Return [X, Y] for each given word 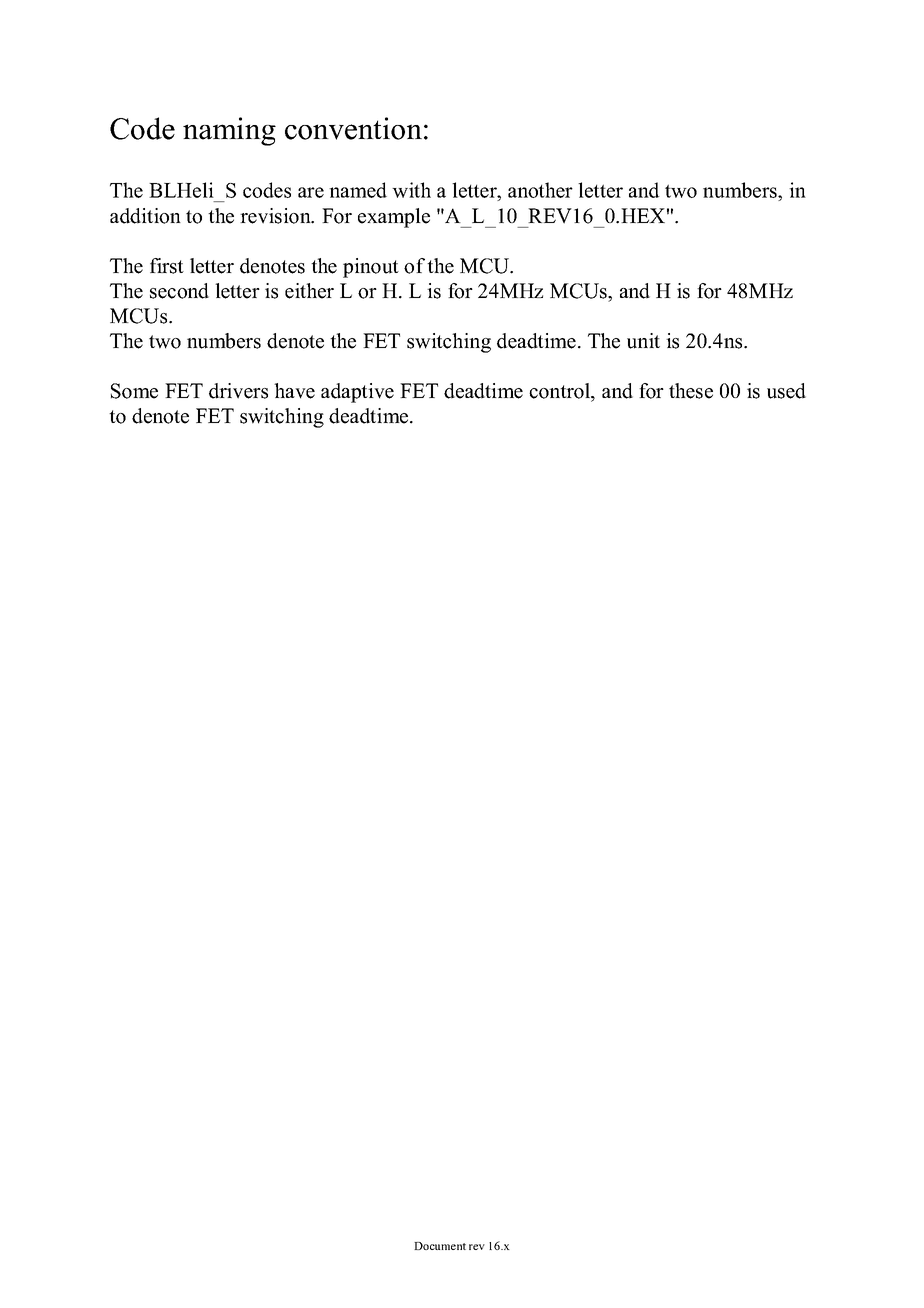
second [179, 291]
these [691, 391]
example [394, 218]
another [540, 190]
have [294, 391]
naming [229, 131]
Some [134, 391]
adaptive [357, 393]
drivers [238, 391]
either [309, 291]
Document [440, 1246]
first [167, 266]
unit [643, 341]
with [411, 190]
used [786, 391]
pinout [371, 268]
